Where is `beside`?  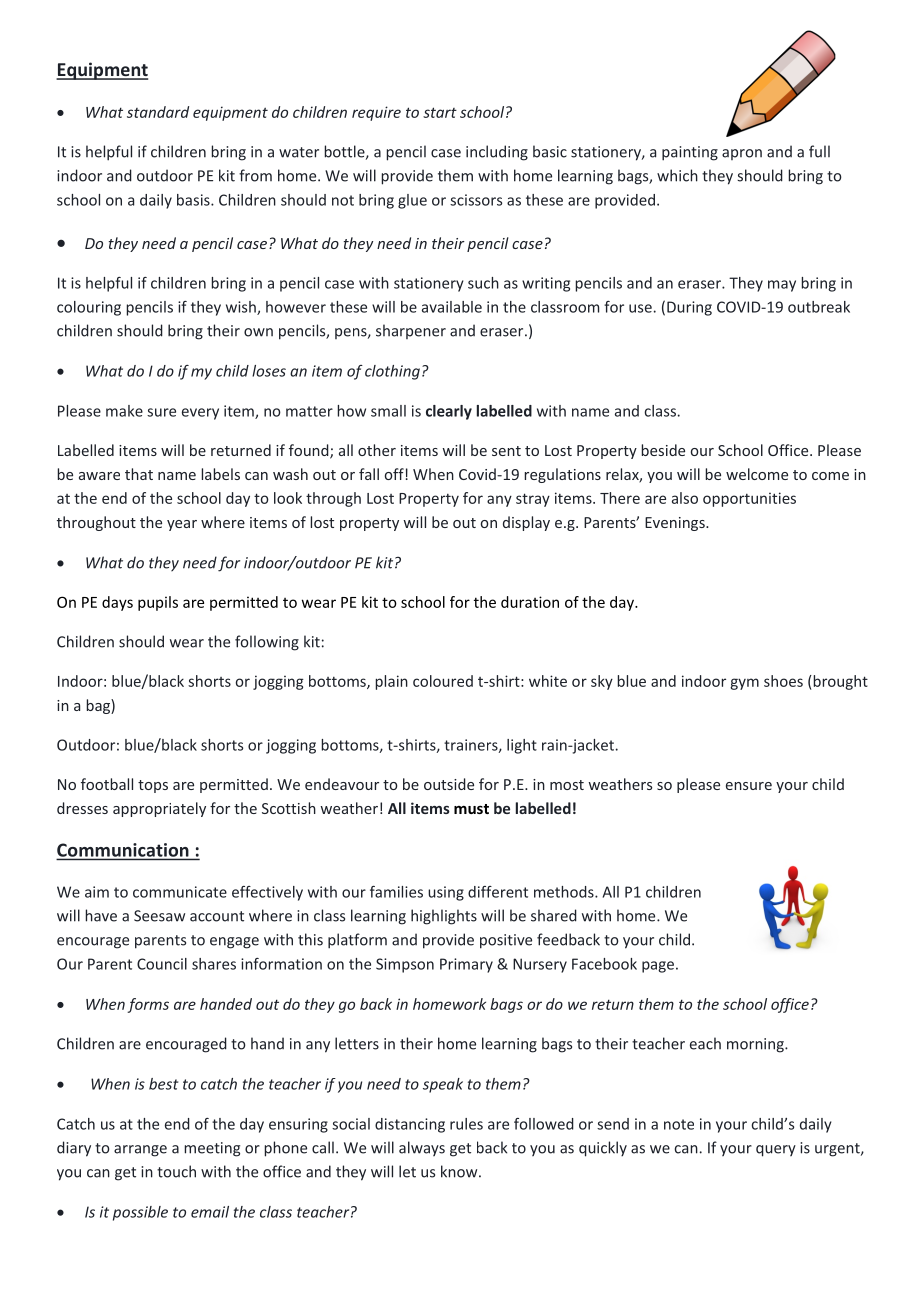 beside is located at coordinates (663, 450).
